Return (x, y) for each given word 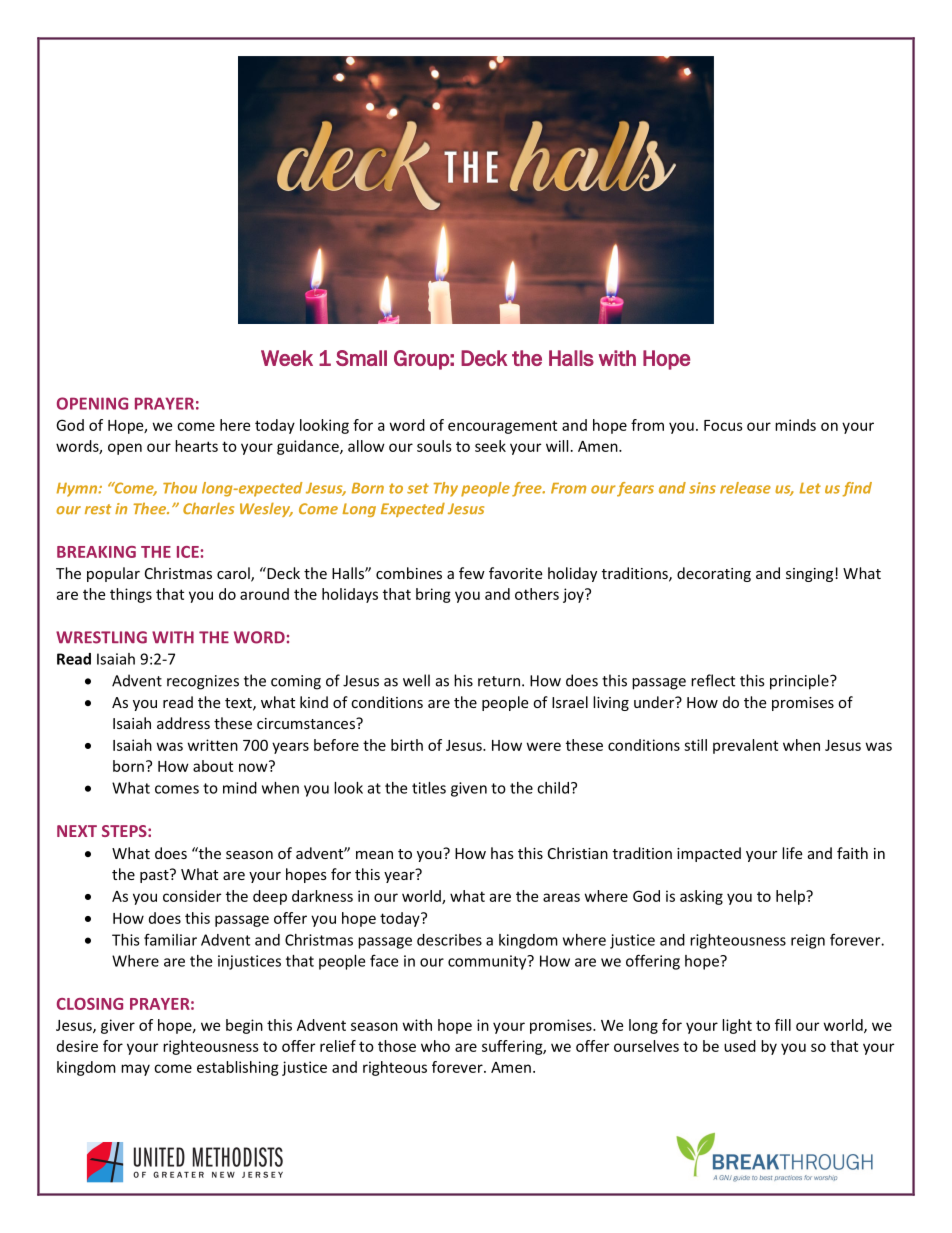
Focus (723, 425)
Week (287, 358)
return (499, 681)
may (135, 1070)
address (183, 723)
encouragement (502, 427)
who (435, 1046)
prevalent (745, 746)
